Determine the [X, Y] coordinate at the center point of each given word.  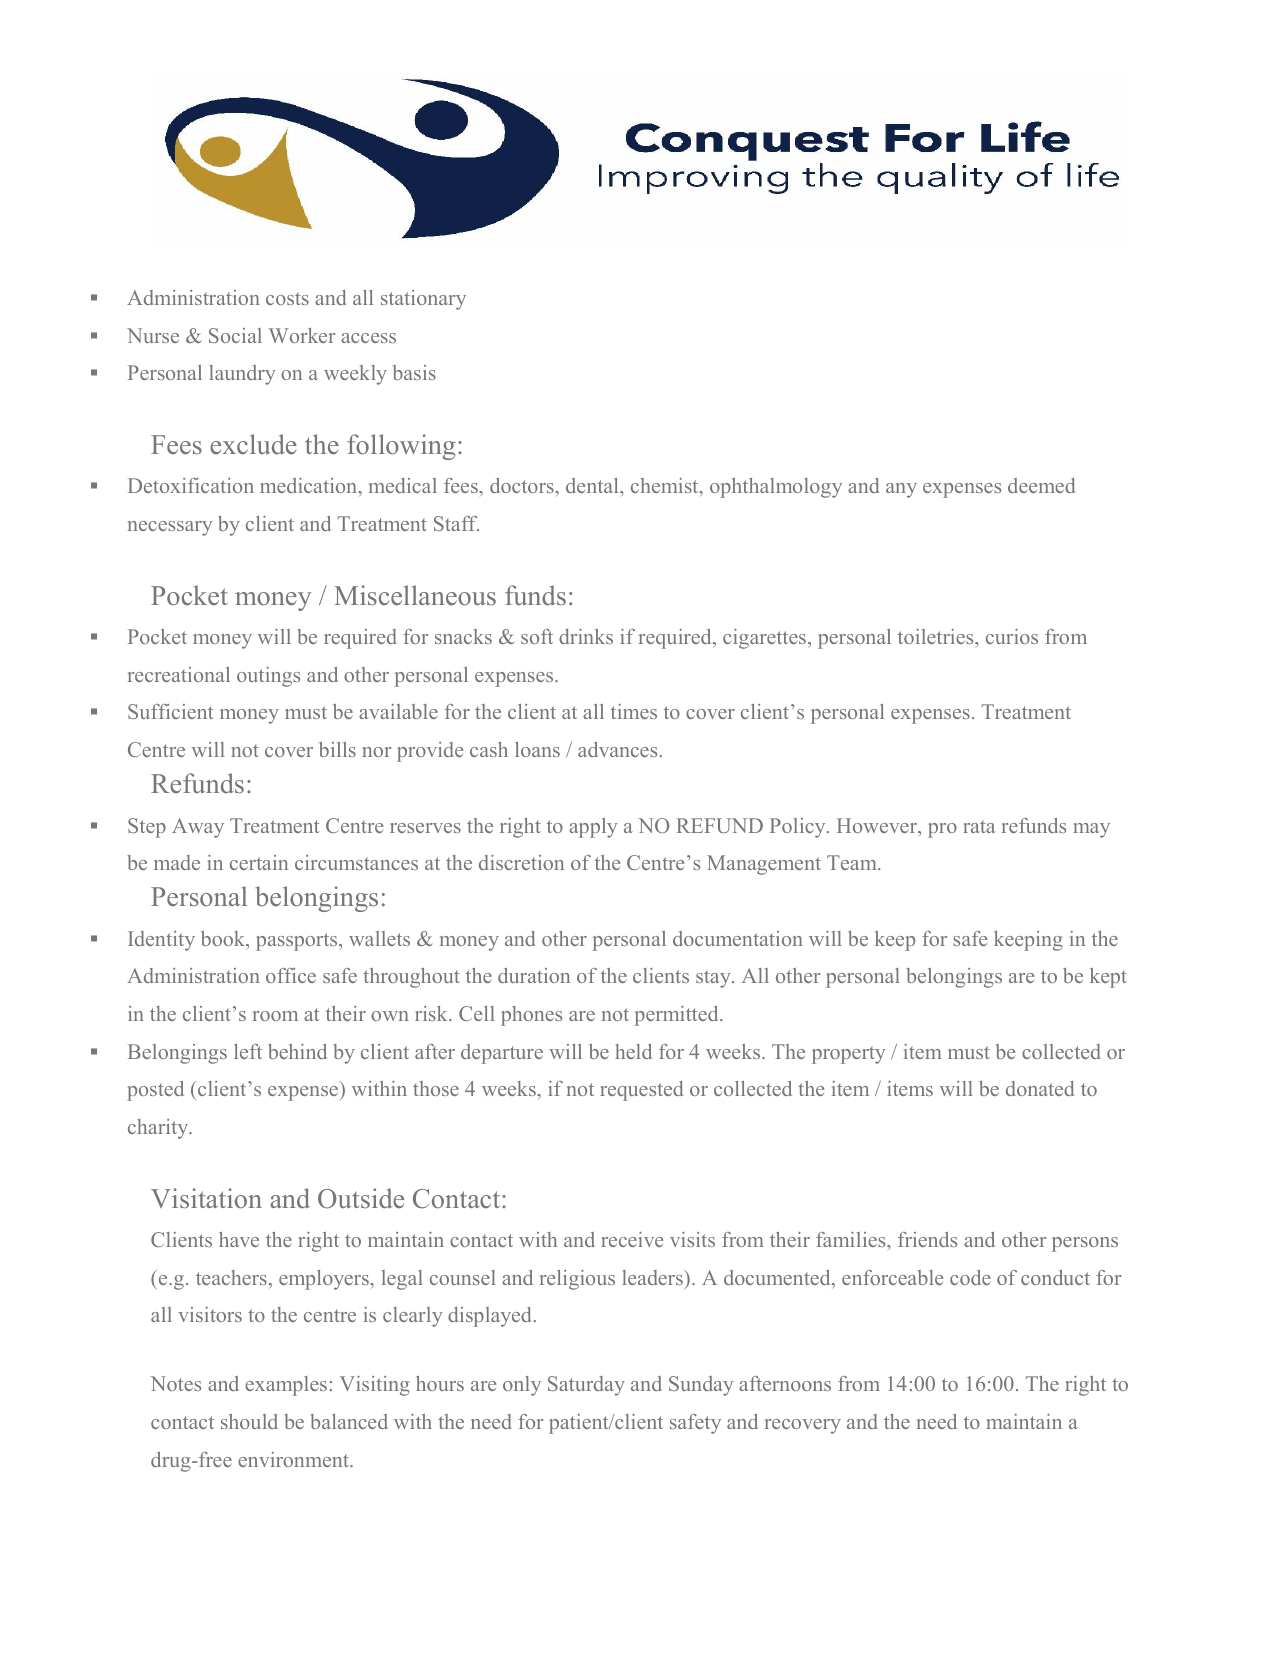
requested [641, 1091]
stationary [423, 300]
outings [268, 677]
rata [979, 827]
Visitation [206, 1198]
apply [593, 828]
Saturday [586, 1386]
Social [235, 335]
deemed [1041, 485]
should [249, 1421]
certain [259, 862]
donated [1040, 1088]
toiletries [937, 636]
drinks [586, 636]
